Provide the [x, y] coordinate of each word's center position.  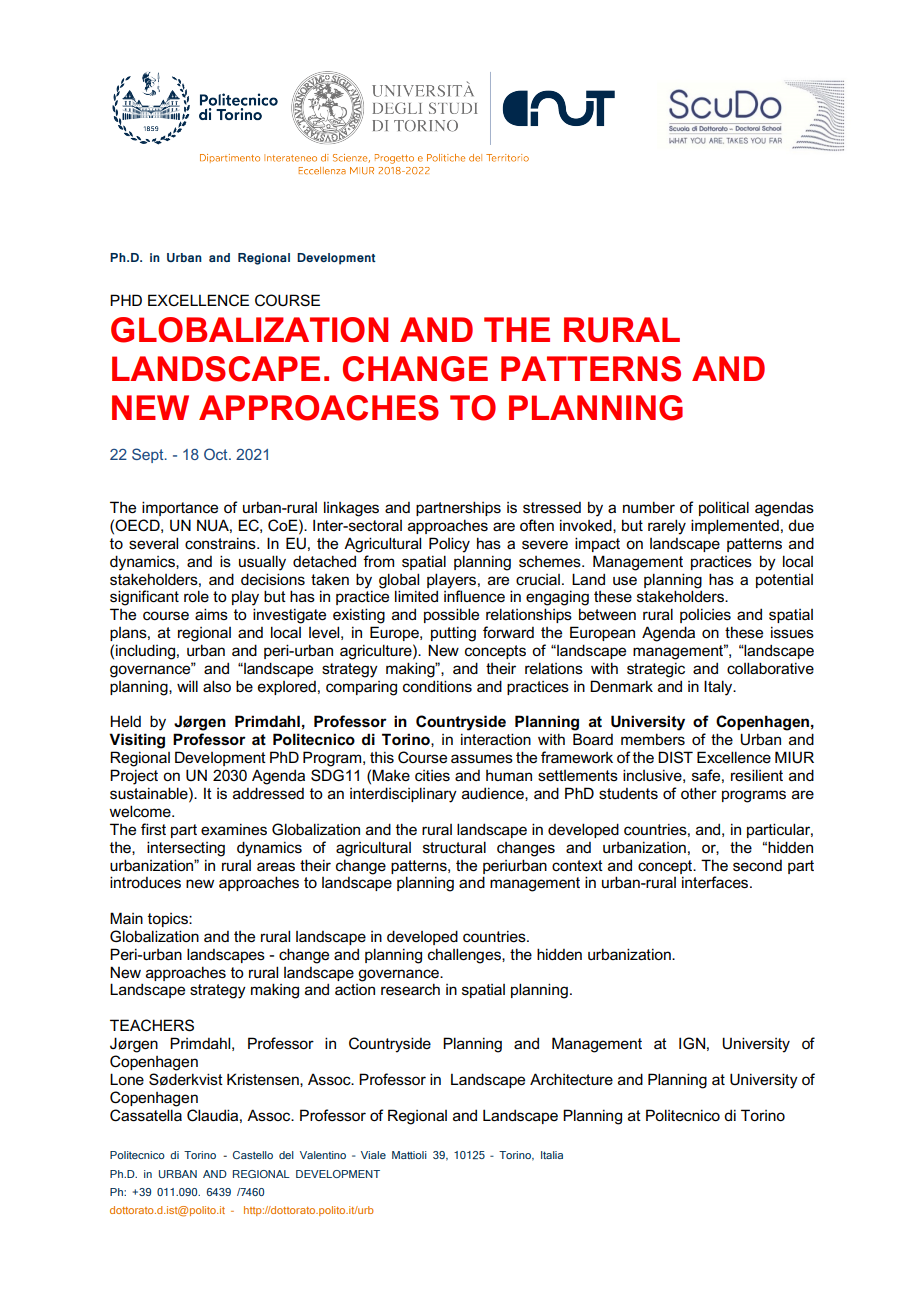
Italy [719, 688]
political [724, 508]
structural [454, 847]
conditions [437, 686]
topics [169, 920]
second [757, 866]
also [217, 686]
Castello [253, 1155]
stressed [552, 508]
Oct [217, 454]
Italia [552, 1155]
